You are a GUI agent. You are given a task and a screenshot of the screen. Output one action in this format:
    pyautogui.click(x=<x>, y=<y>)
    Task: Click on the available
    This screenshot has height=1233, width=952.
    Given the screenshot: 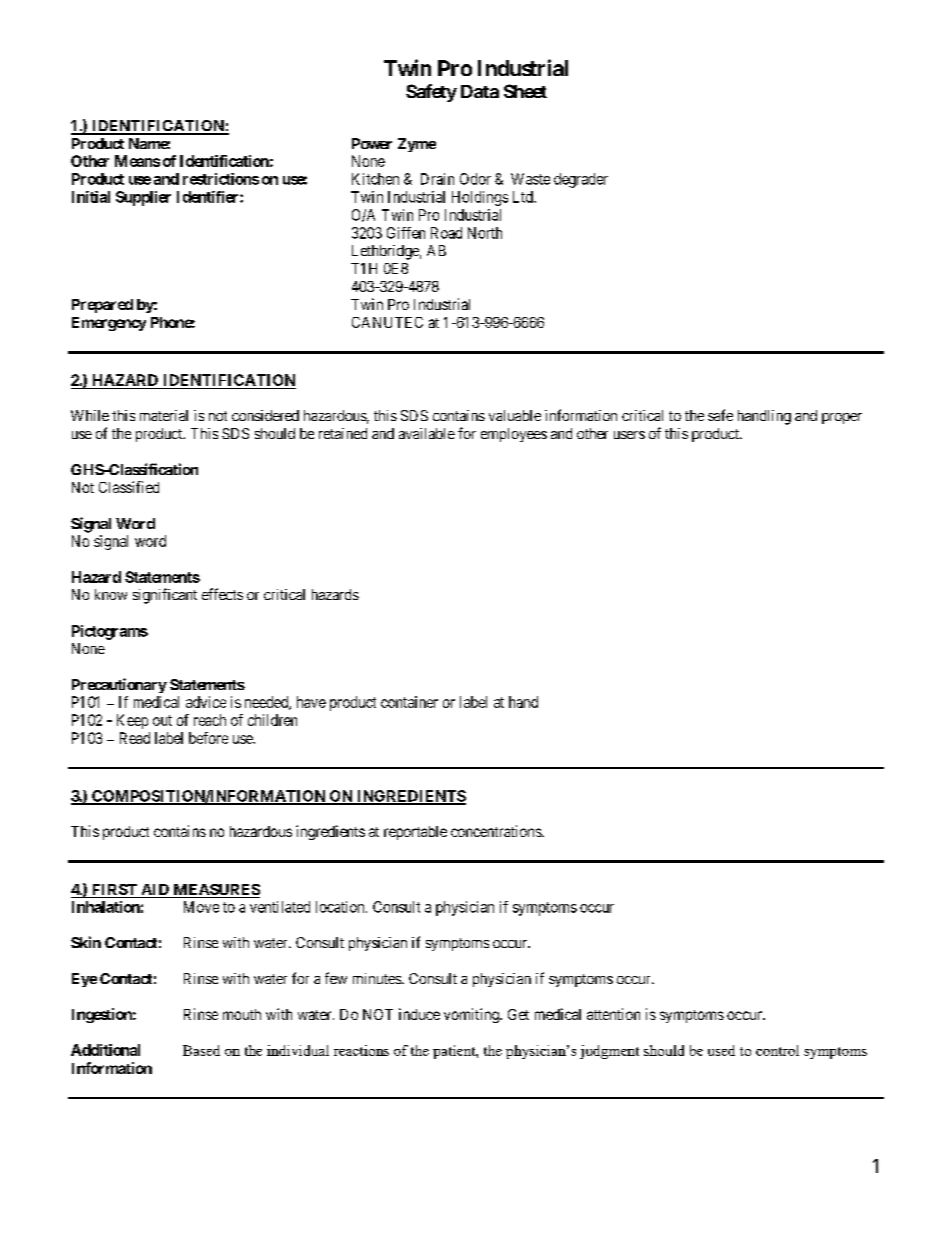 What is the action you would take?
    pyautogui.click(x=427, y=433)
